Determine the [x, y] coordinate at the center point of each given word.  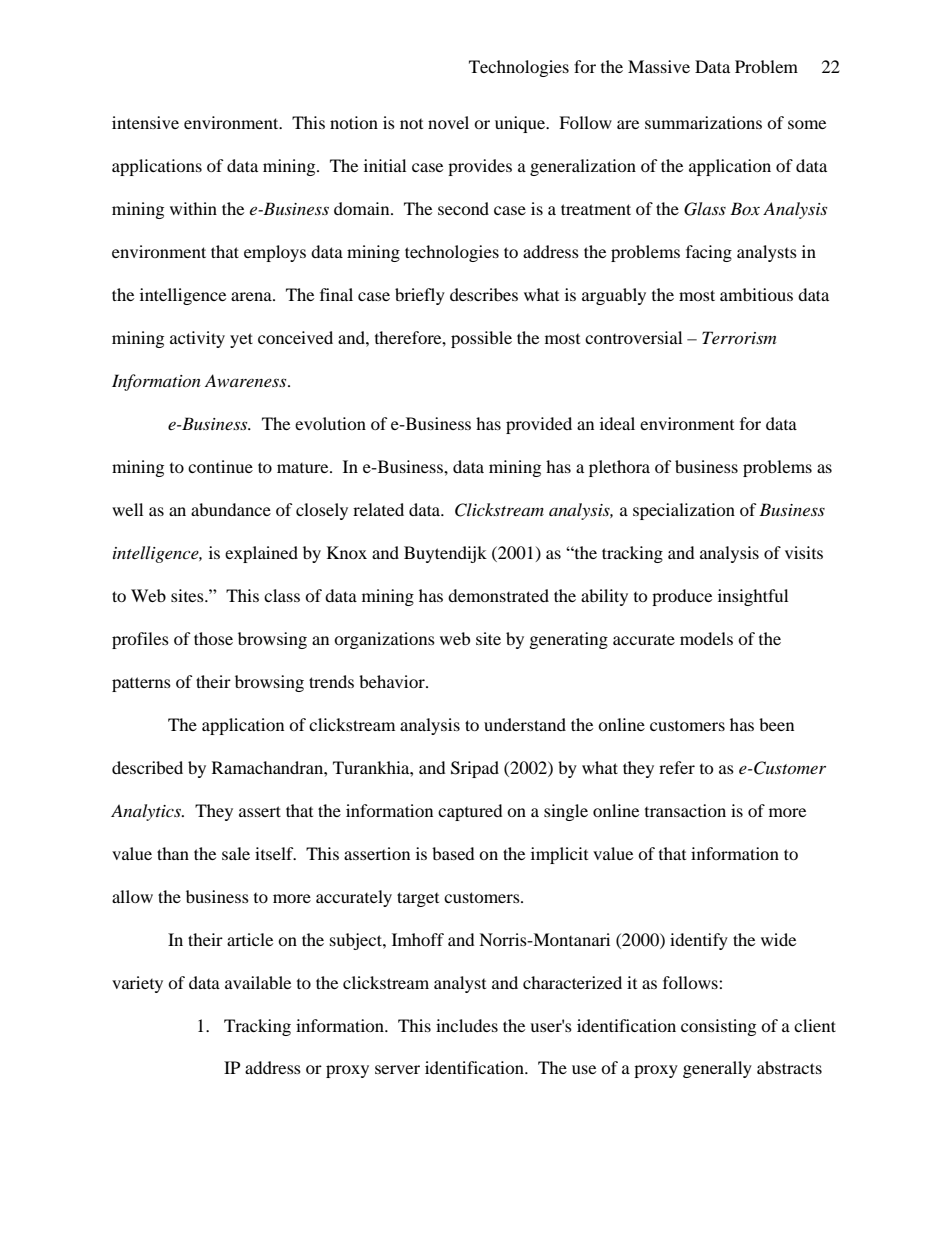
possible [481, 339]
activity [197, 339]
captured [470, 812]
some [807, 124]
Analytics [147, 812]
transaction [685, 810]
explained [261, 554]
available [258, 982]
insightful [753, 597]
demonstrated [498, 595]
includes [467, 1025]
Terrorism [739, 337]
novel [448, 122]
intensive [145, 122]
